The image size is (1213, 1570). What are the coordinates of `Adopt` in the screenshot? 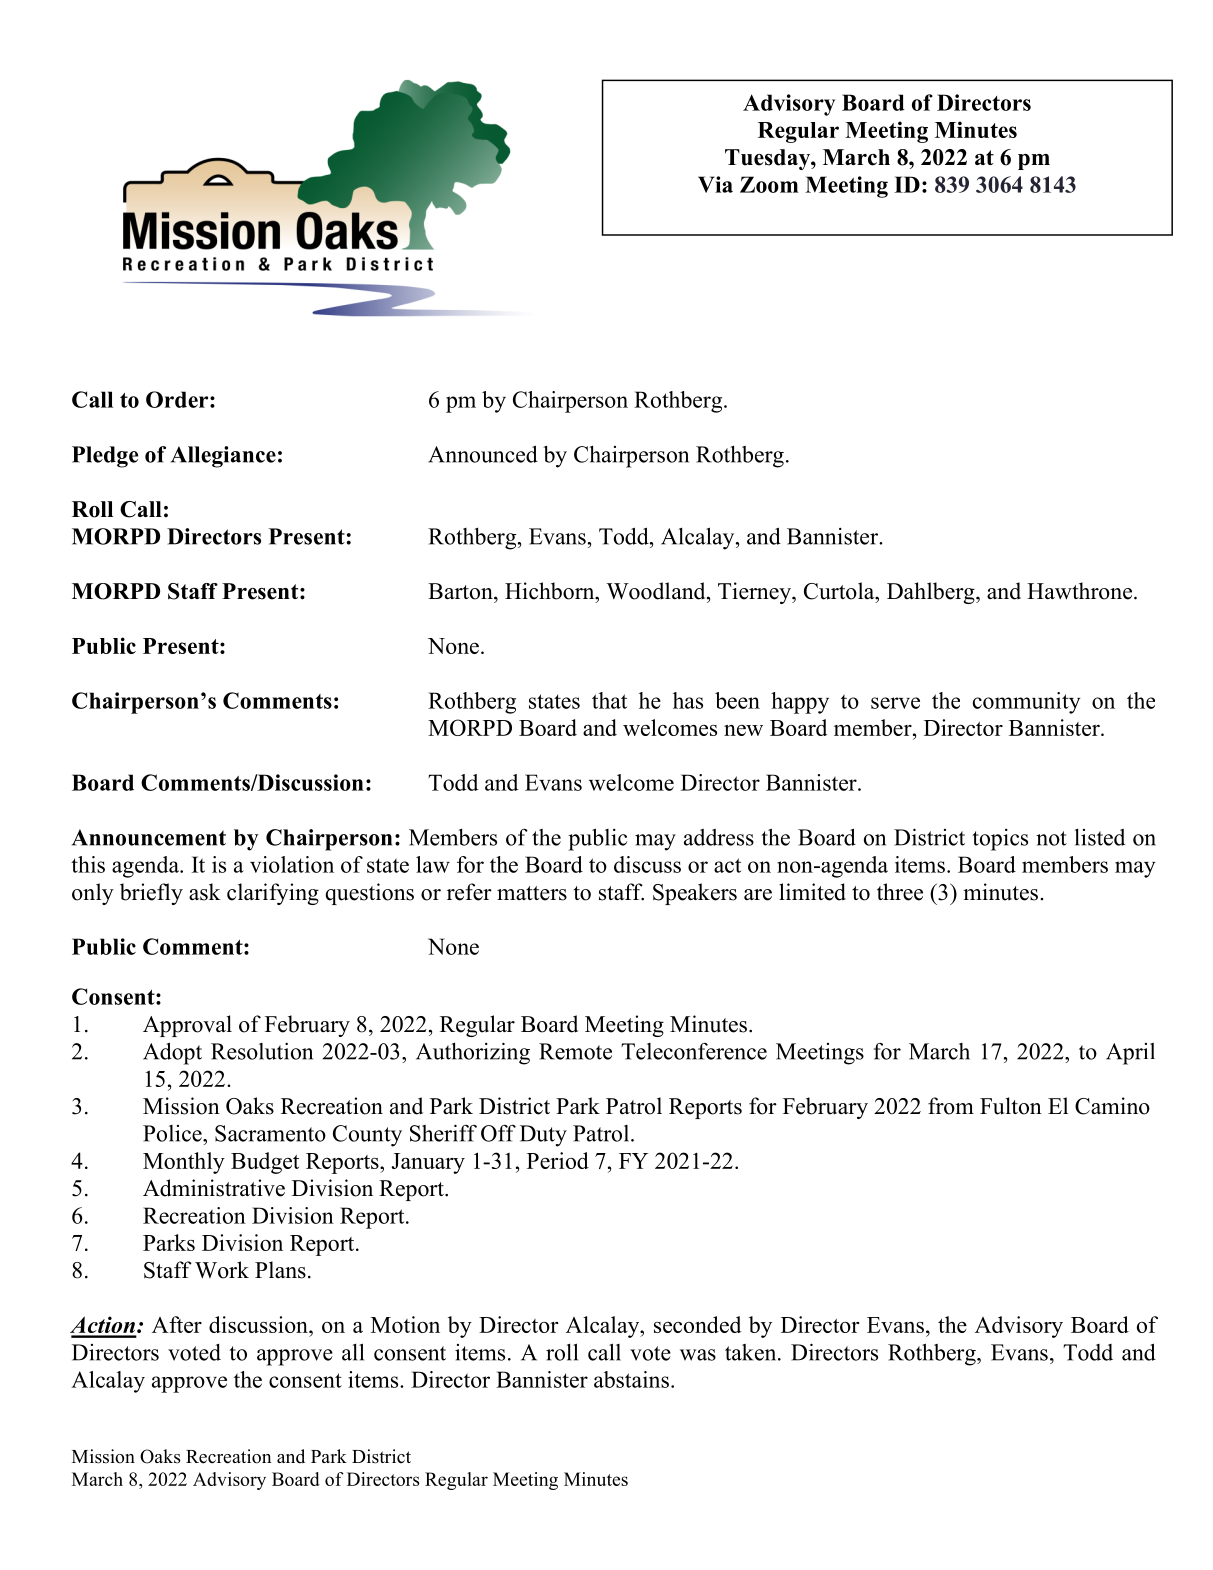 It's located at (172, 1053).
